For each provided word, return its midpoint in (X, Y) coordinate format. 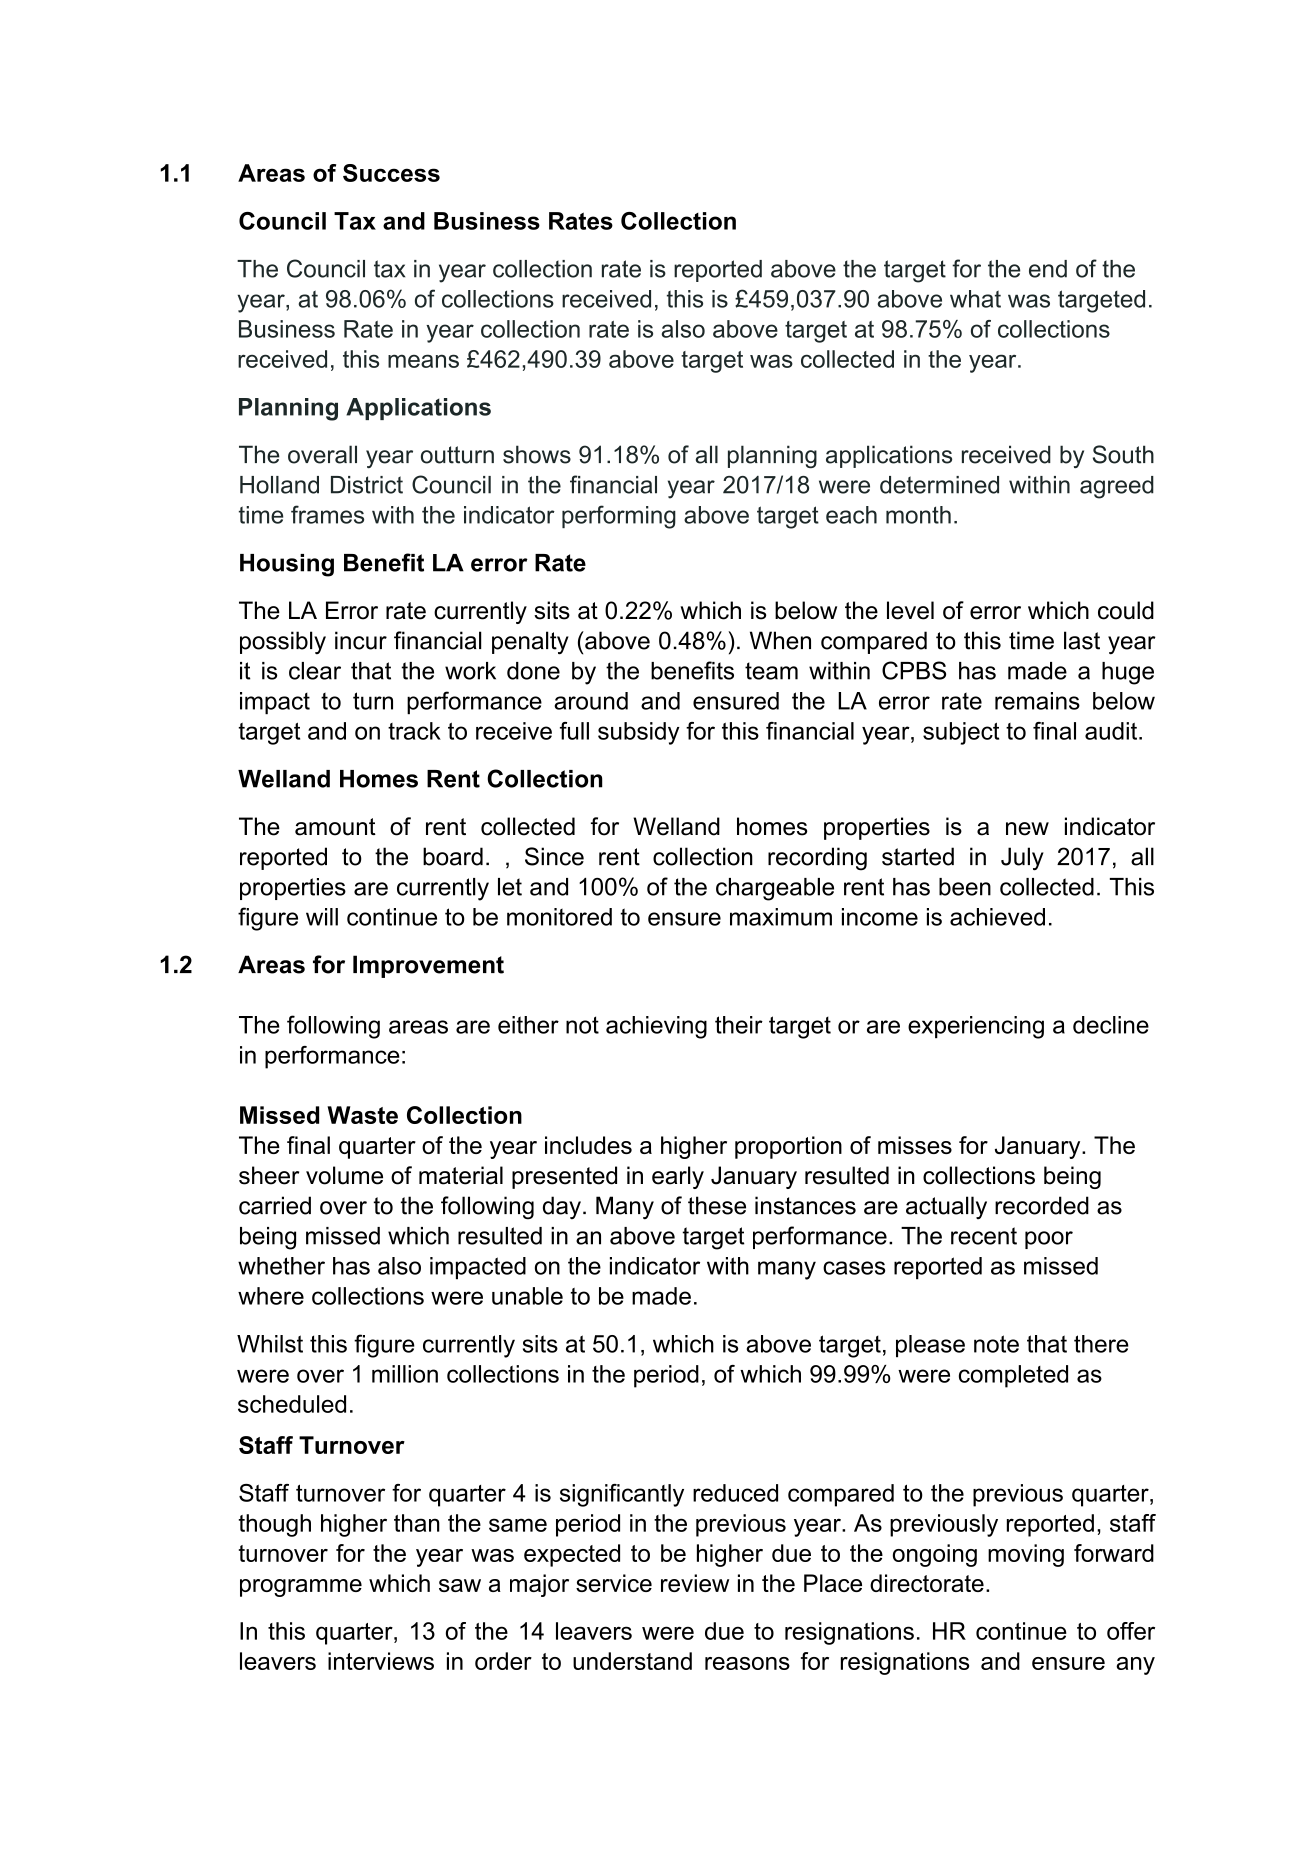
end (1048, 269)
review (695, 1583)
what (975, 299)
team (771, 671)
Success (391, 173)
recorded (1042, 1205)
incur (361, 640)
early (678, 1177)
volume (344, 1175)
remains (1037, 701)
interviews (381, 1661)
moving (1026, 1555)
